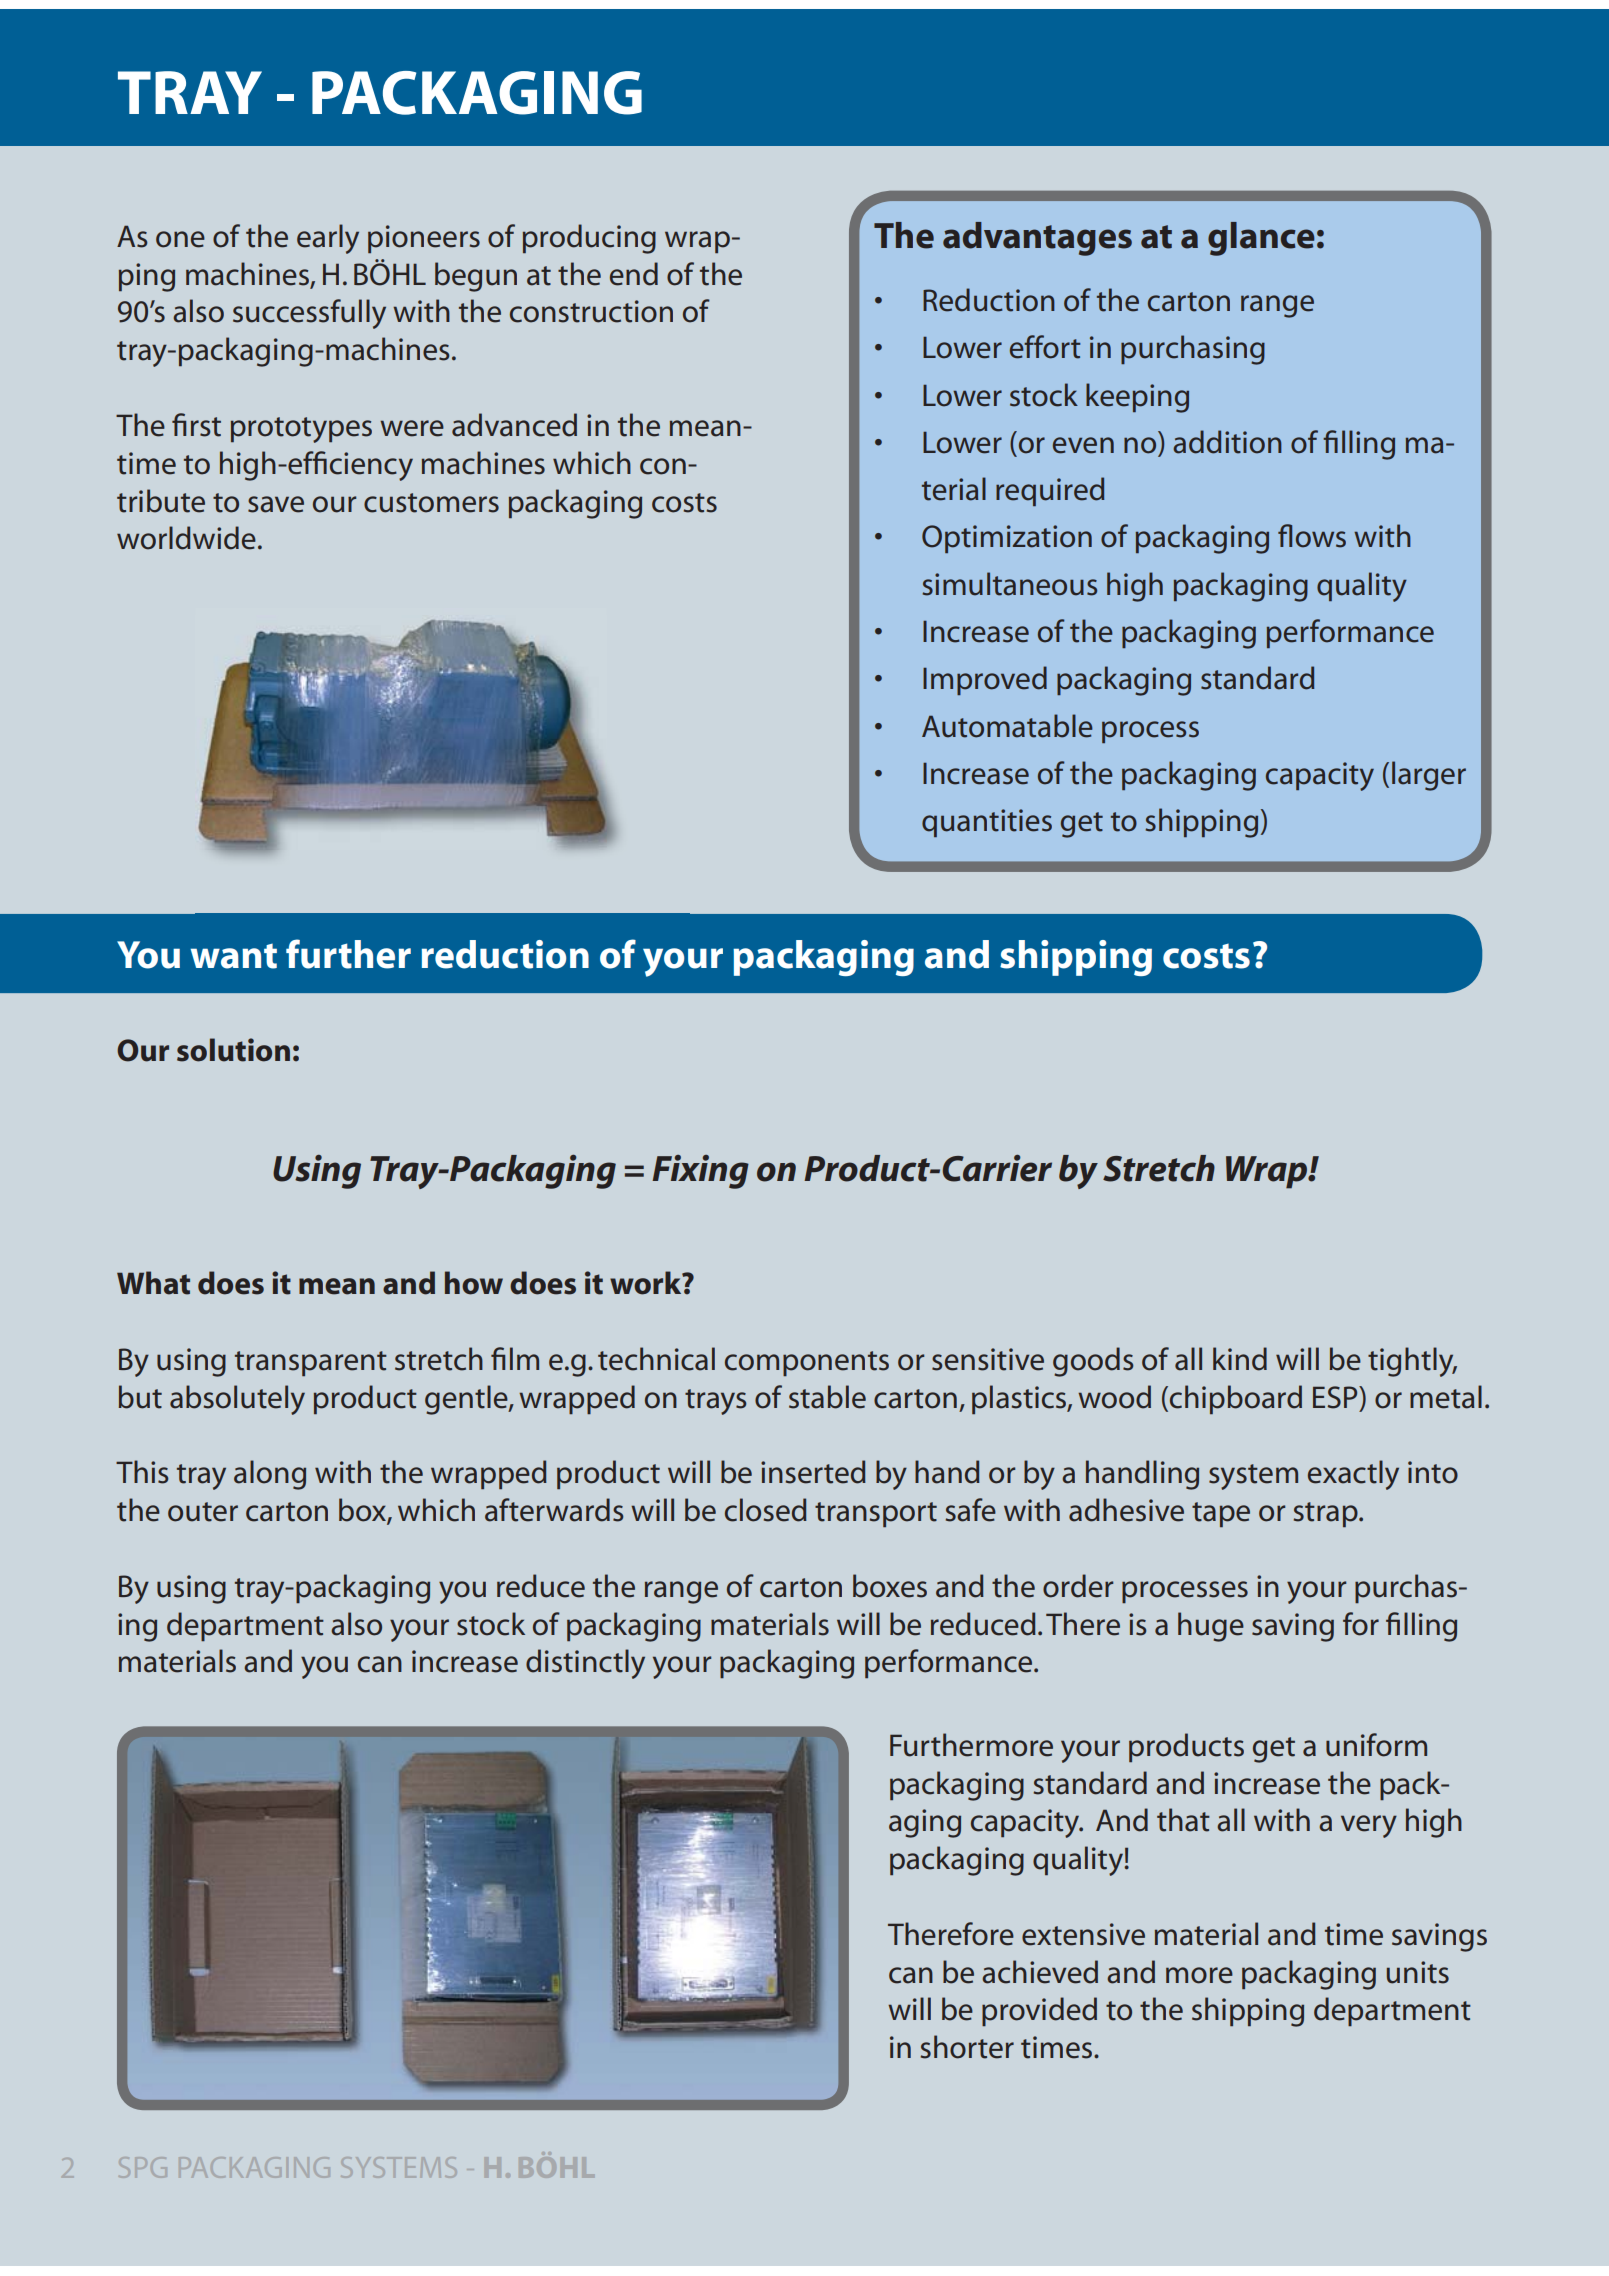 The image size is (1609, 2276). What do you see at coordinates (309, 314) in the screenshot?
I see `successfully` at bounding box center [309, 314].
